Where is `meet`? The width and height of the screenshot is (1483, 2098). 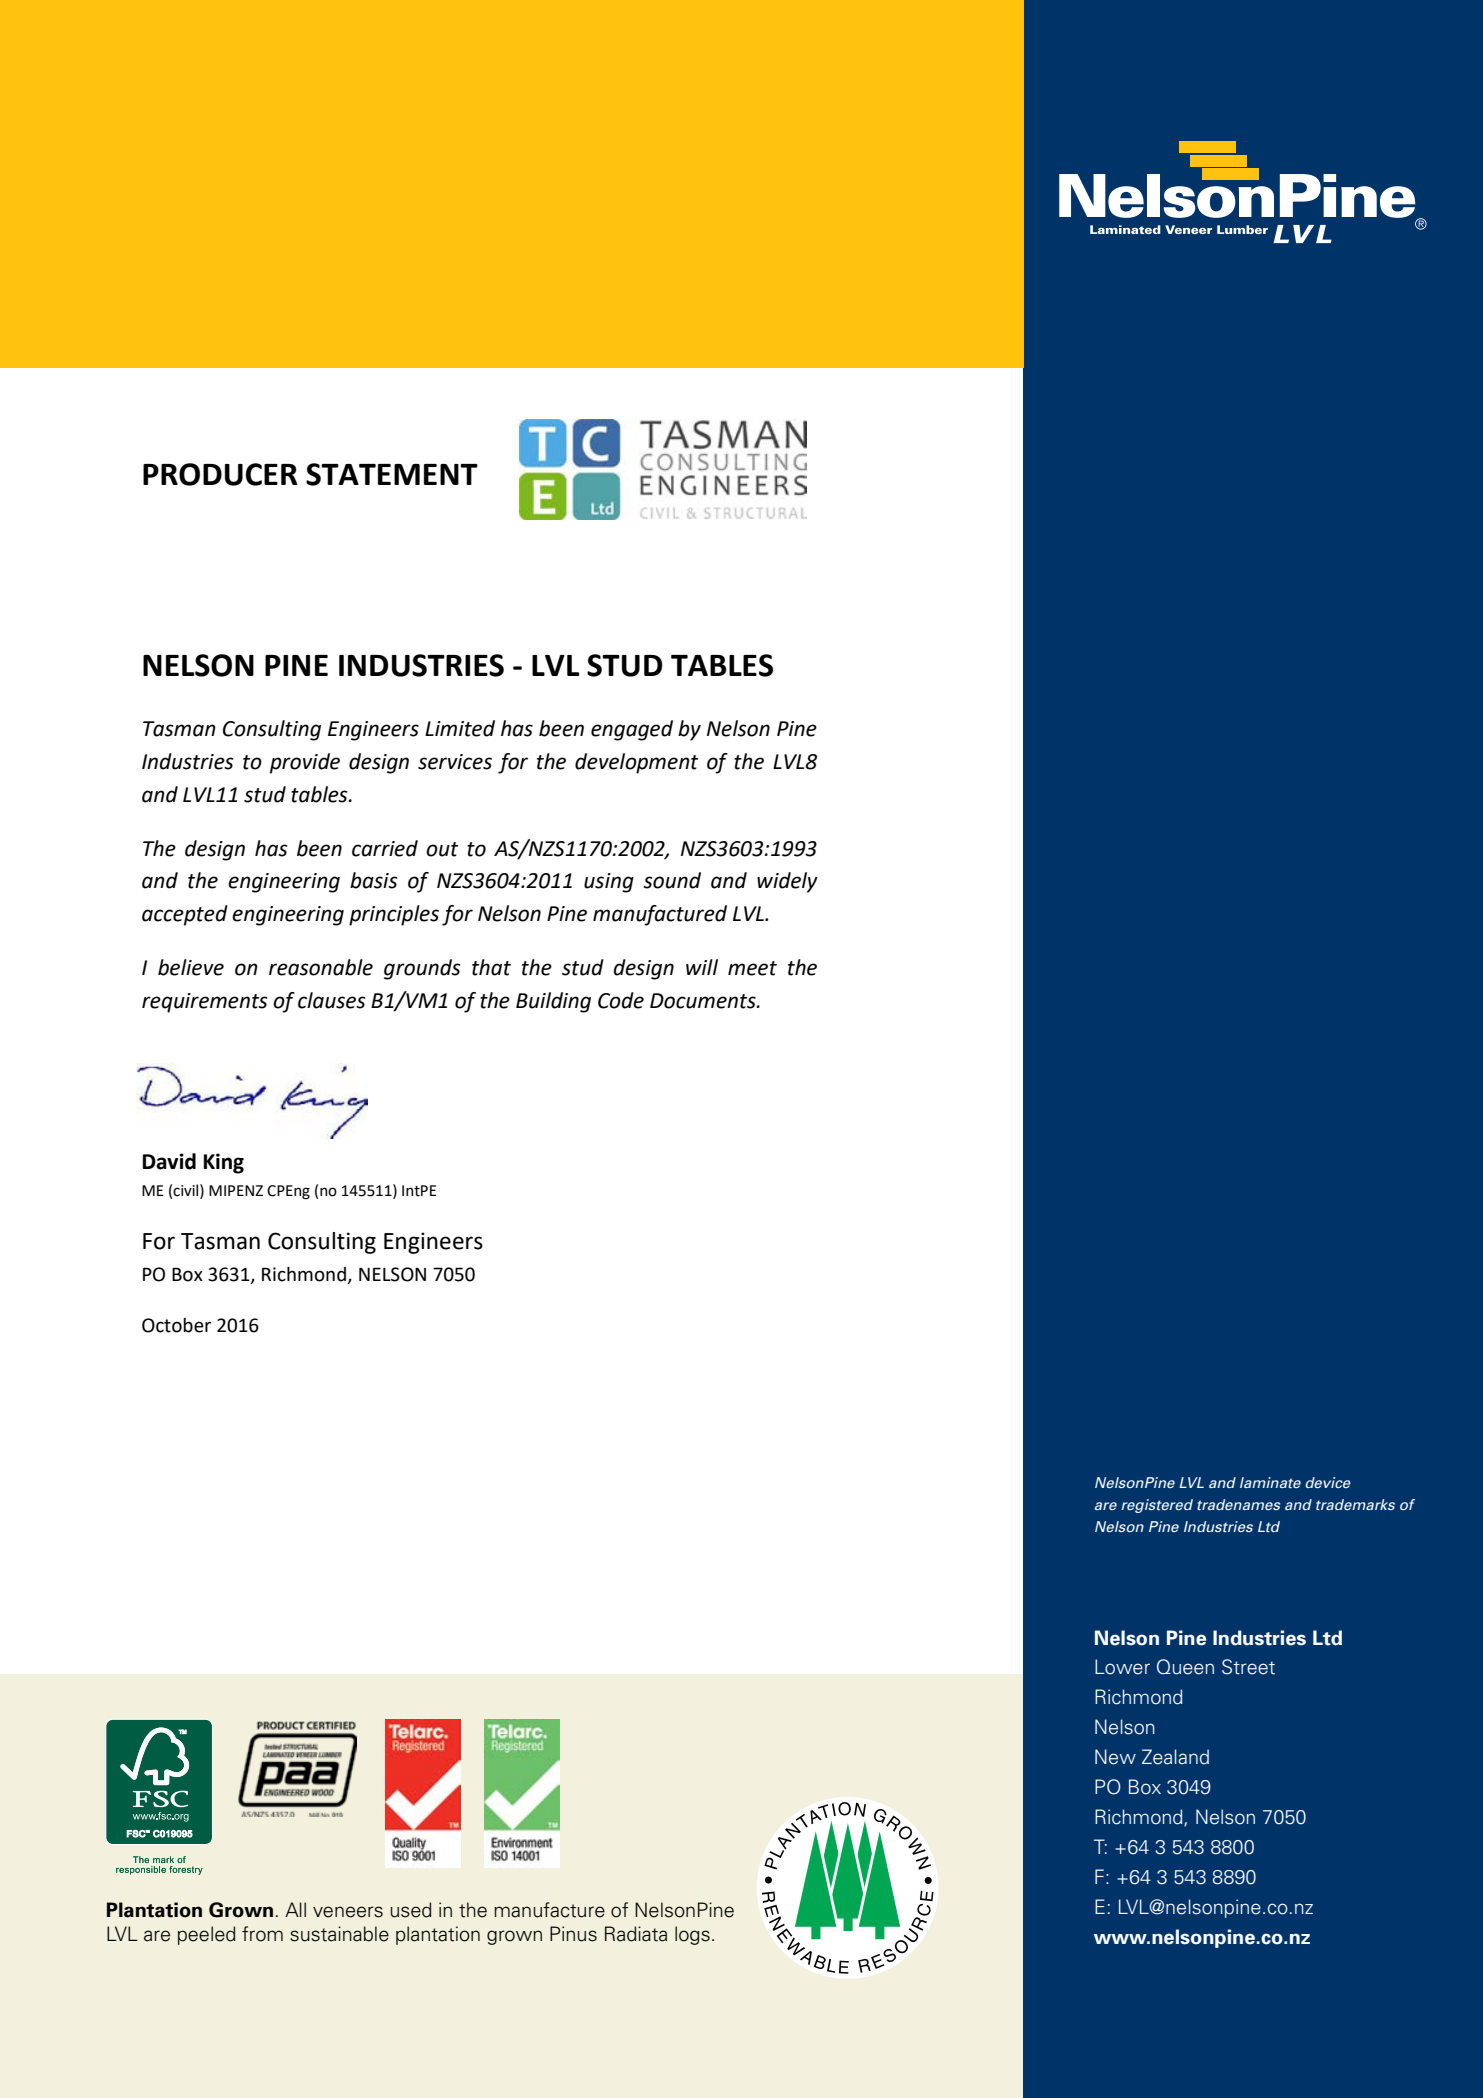
meet is located at coordinates (752, 968).
